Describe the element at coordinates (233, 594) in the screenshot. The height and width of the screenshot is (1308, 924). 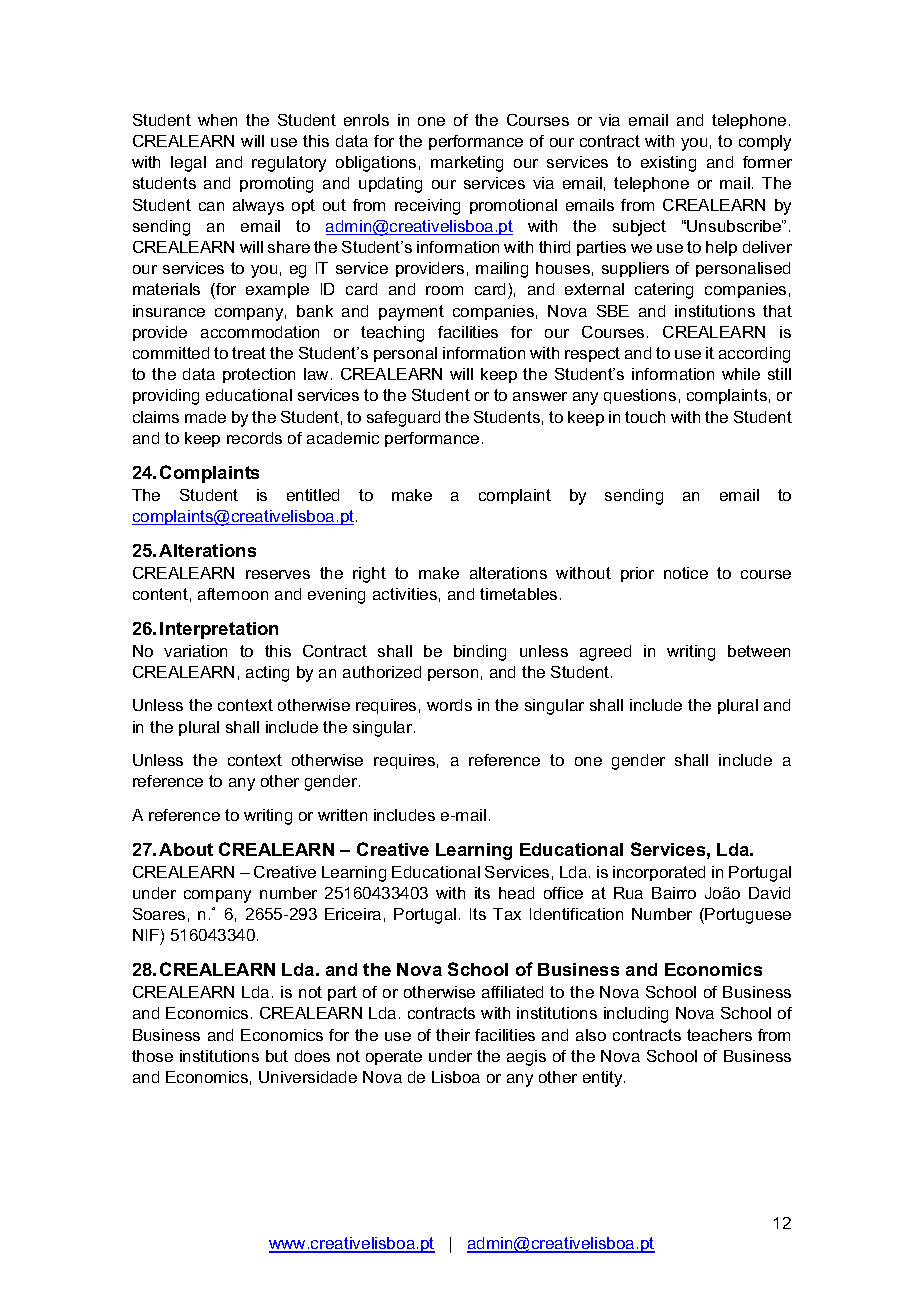
I see `afternoon` at that location.
